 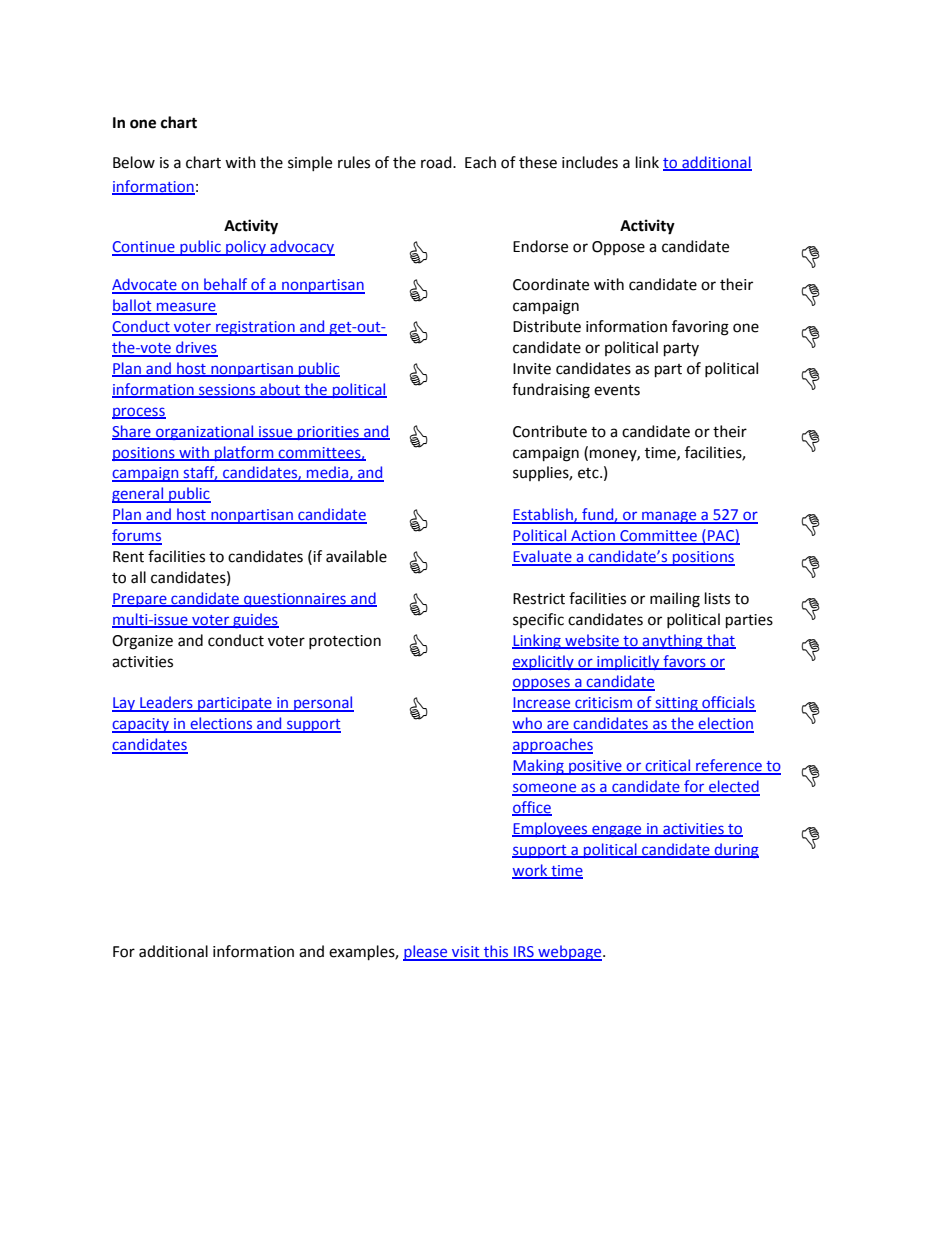 I want to click on events, so click(x=617, y=390).
